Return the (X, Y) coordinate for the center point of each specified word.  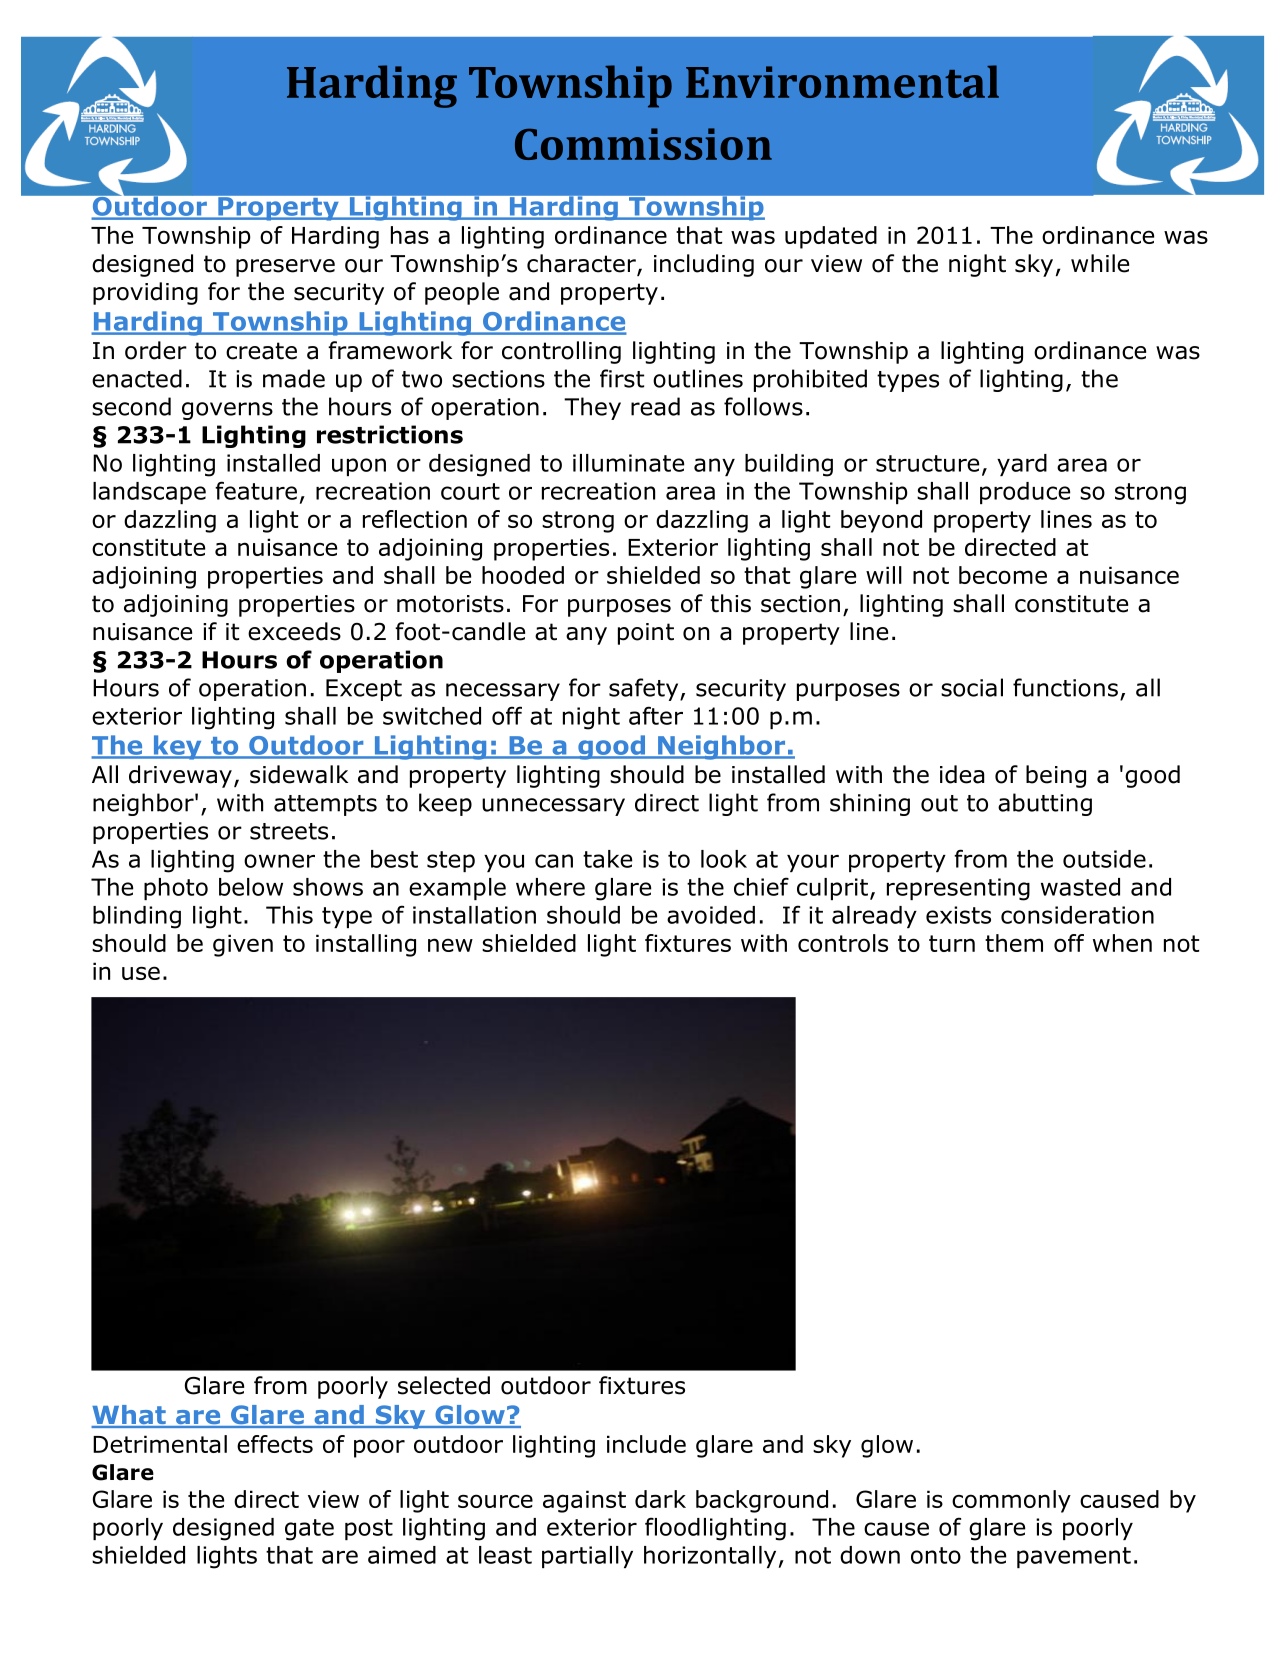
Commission (643, 144)
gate (309, 1530)
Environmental (842, 81)
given (243, 945)
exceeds (294, 631)
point (646, 634)
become (1003, 575)
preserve (285, 268)
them (1014, 943)
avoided (711, 915)
